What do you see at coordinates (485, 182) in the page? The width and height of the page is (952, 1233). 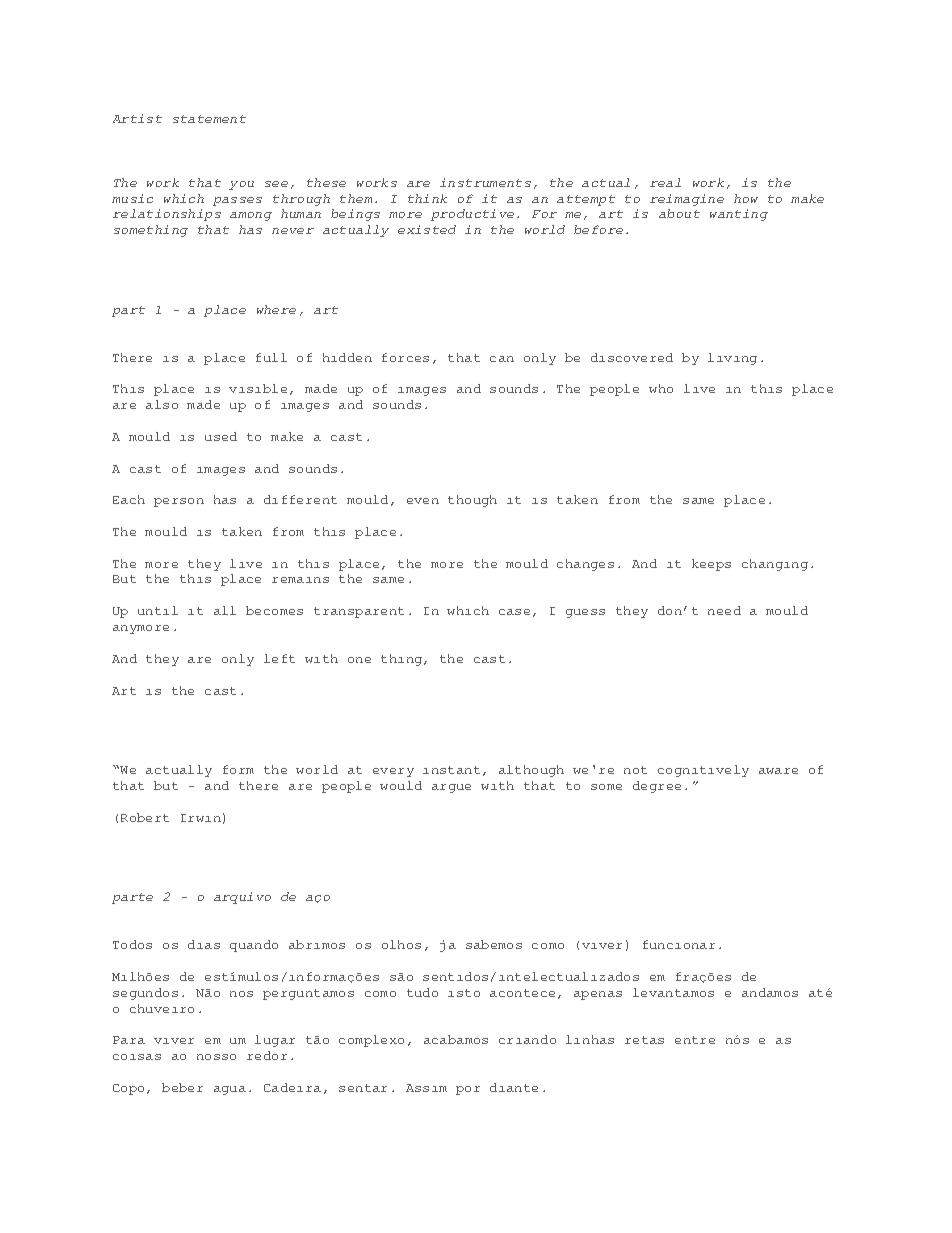 I see `instruments` at bounding box center [485, 182].
